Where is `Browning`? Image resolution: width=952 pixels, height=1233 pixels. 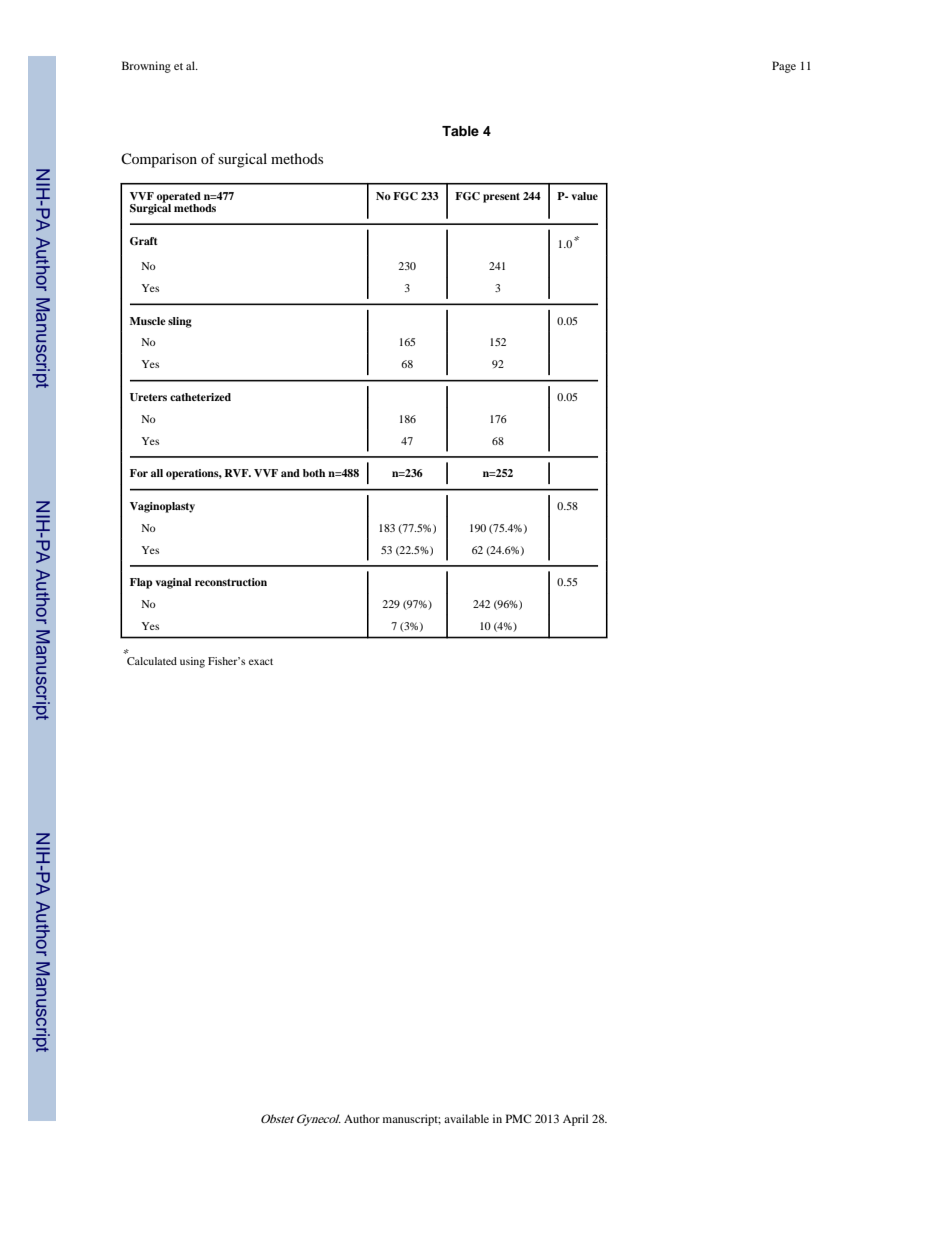 Browning is located at coordinates (146, 67).
